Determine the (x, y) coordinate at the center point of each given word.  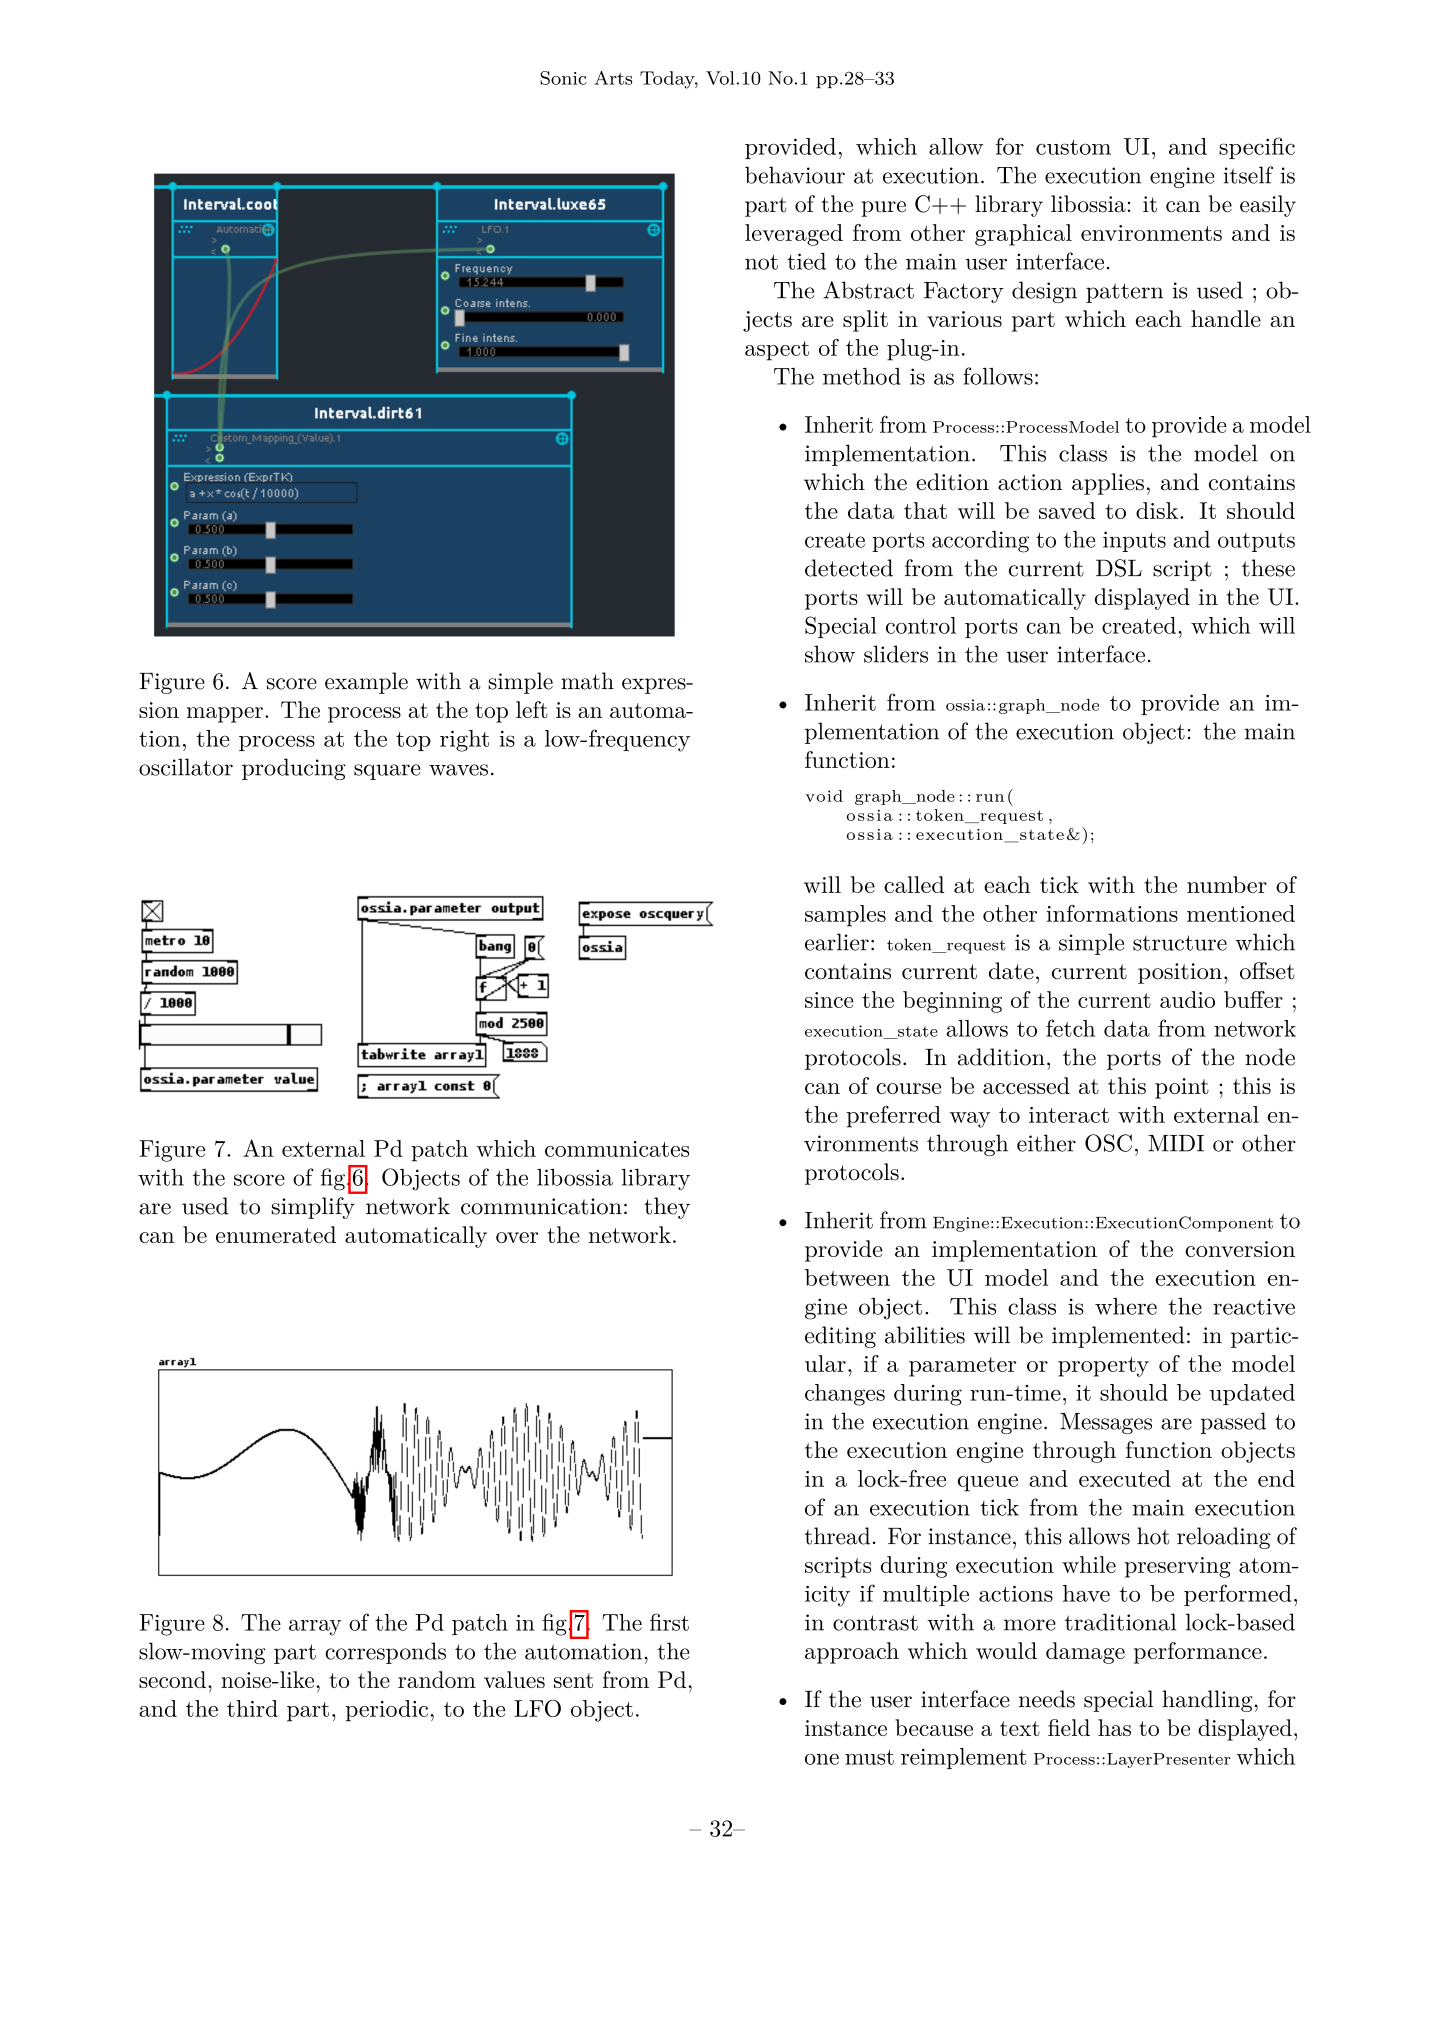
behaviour (795, 175)
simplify (313, 1208)
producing (294, 769)
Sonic (563, 78)
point (1182, 1088)
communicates (617, 1149)
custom (1073, 147)
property (1103, 1367)
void (824, 796)
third (252, 1708)
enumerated (276, 1234)
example (366, 683)
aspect (777, 351)
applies (1108, 484)
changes (845, 1395)
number (1227, 884)
